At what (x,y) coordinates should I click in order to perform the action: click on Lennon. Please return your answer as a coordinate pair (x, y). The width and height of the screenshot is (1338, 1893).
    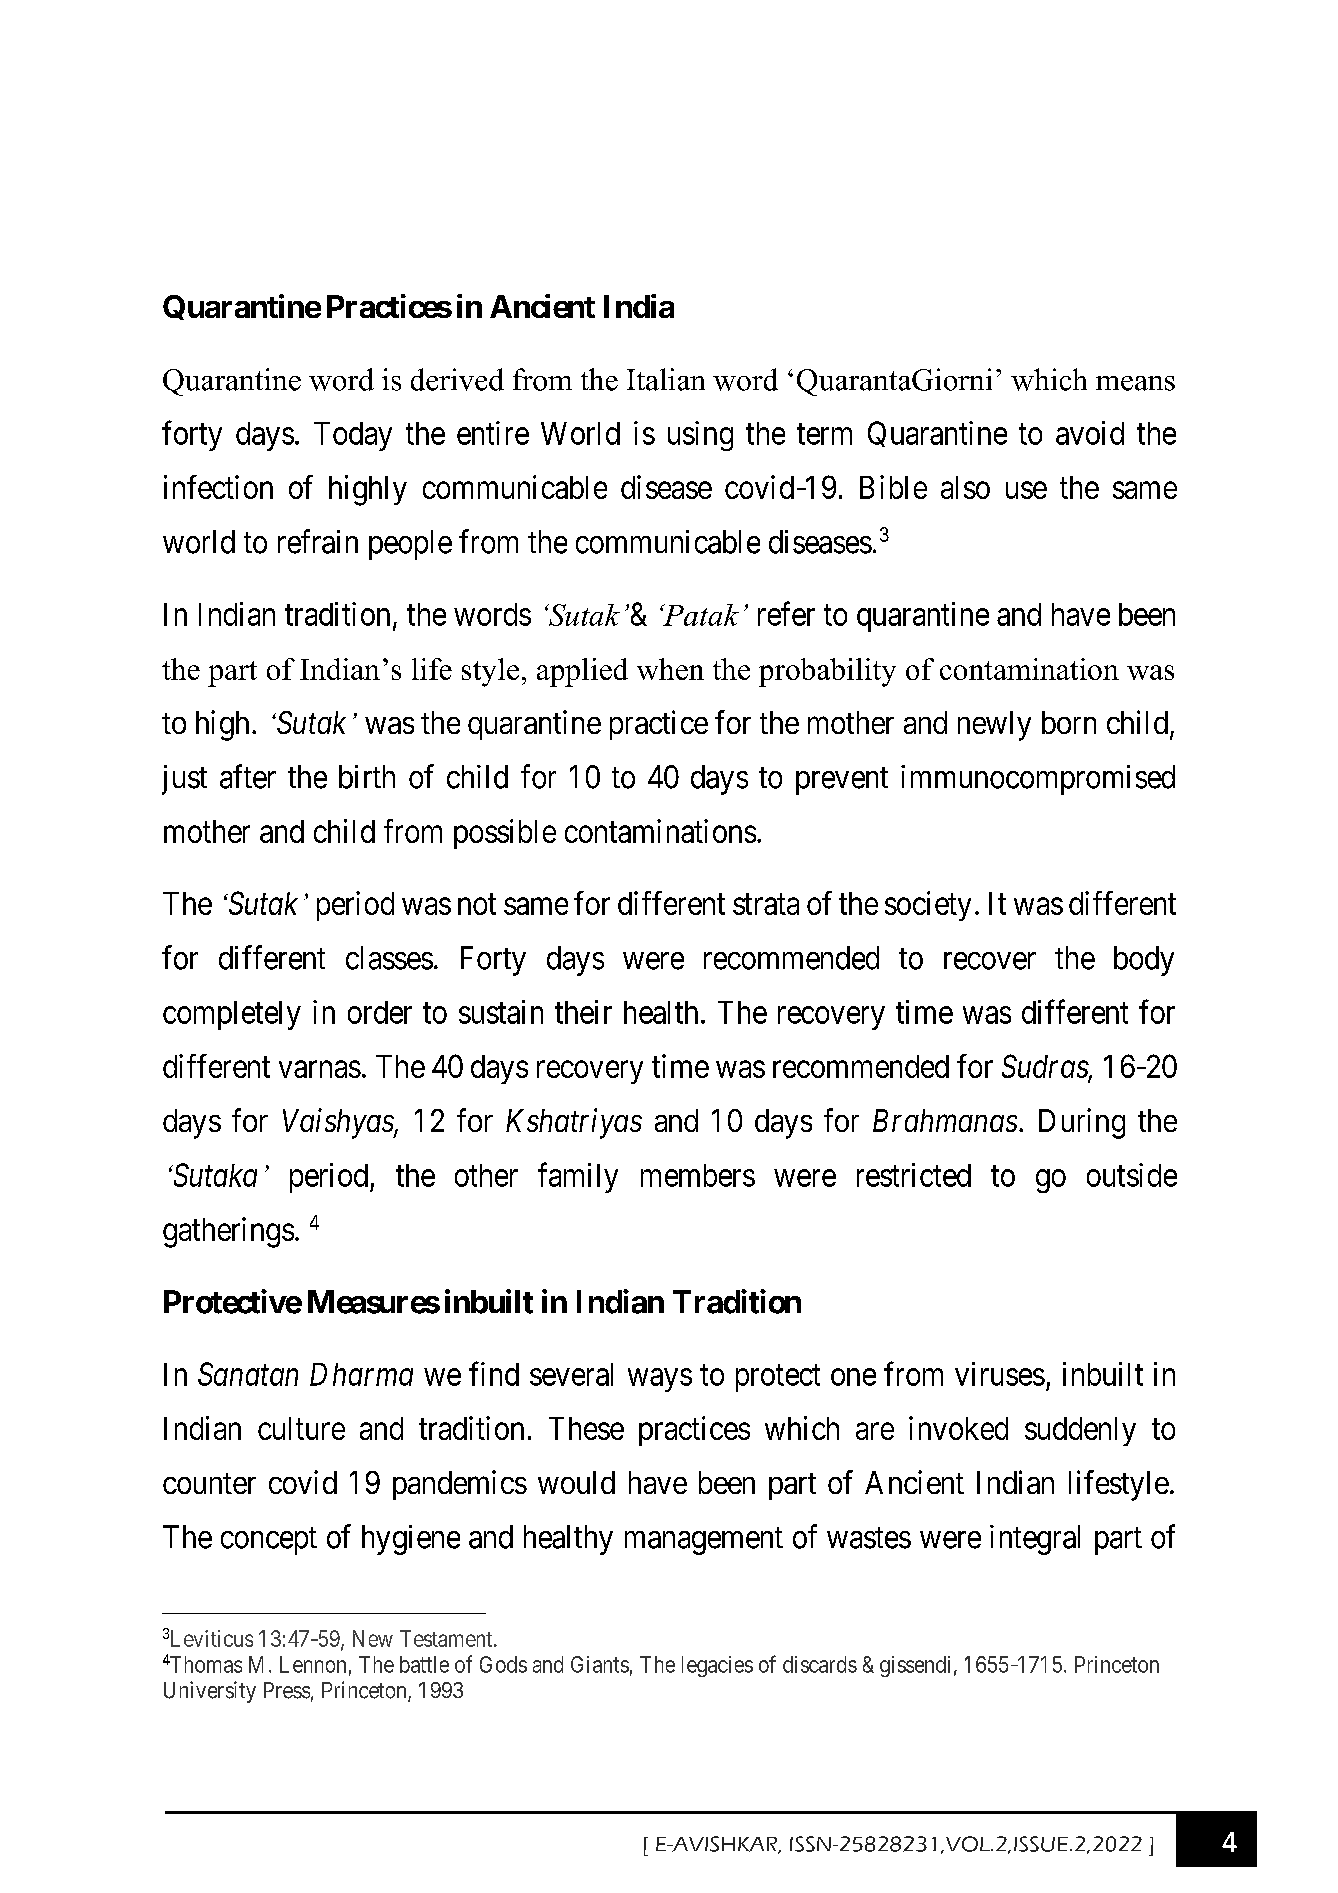
    Looking at the image, I should click on (313, 1664).
